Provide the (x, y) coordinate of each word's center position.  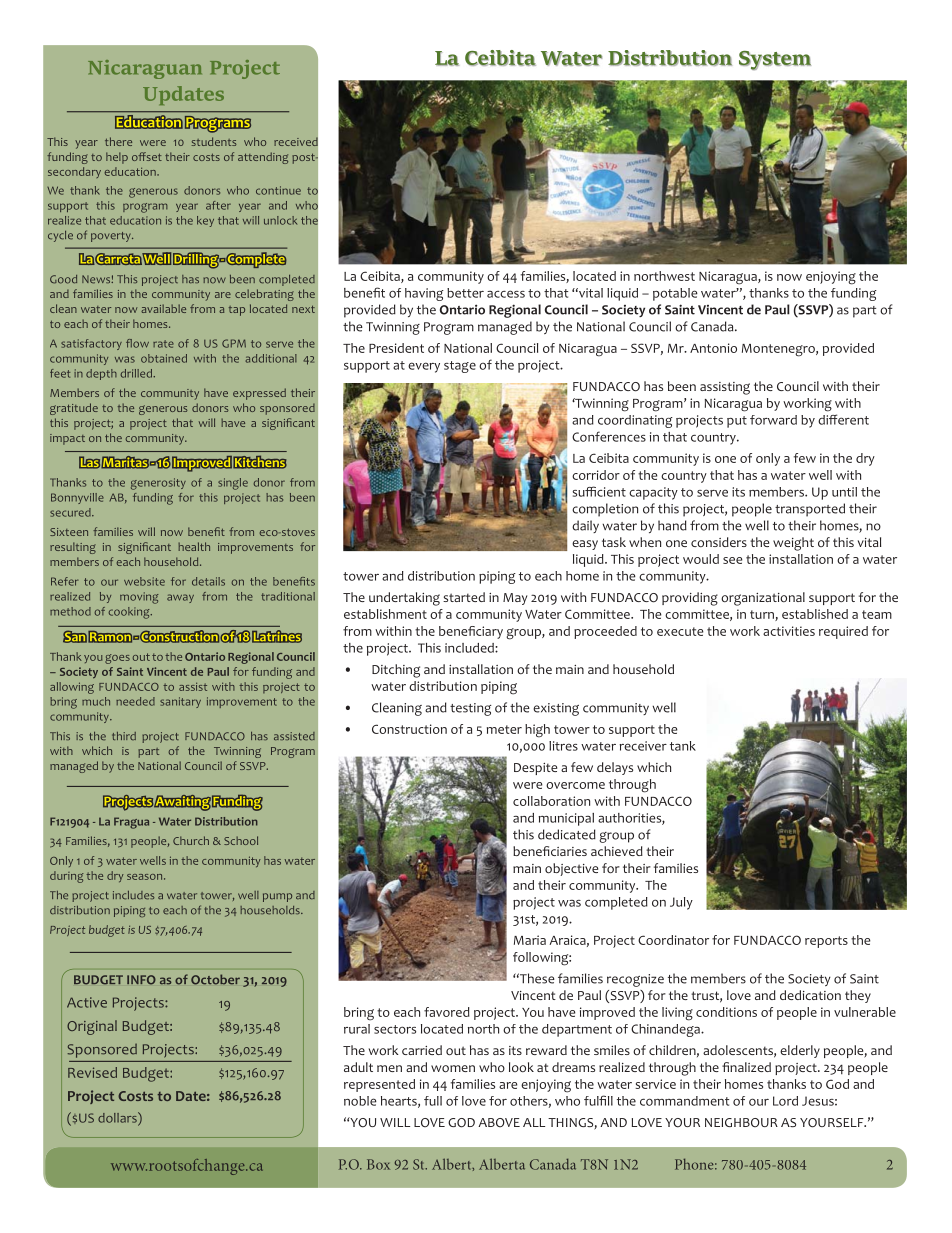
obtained (164, 358)
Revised (92, 1072)
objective (571, 869)
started (464, 597)
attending (263, 158)
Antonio (713, 348)
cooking (130, 613)
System (775, 60)
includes (133, 895)
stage (460, 367)
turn (763, 615)
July (681, 903)
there (118, 141)
